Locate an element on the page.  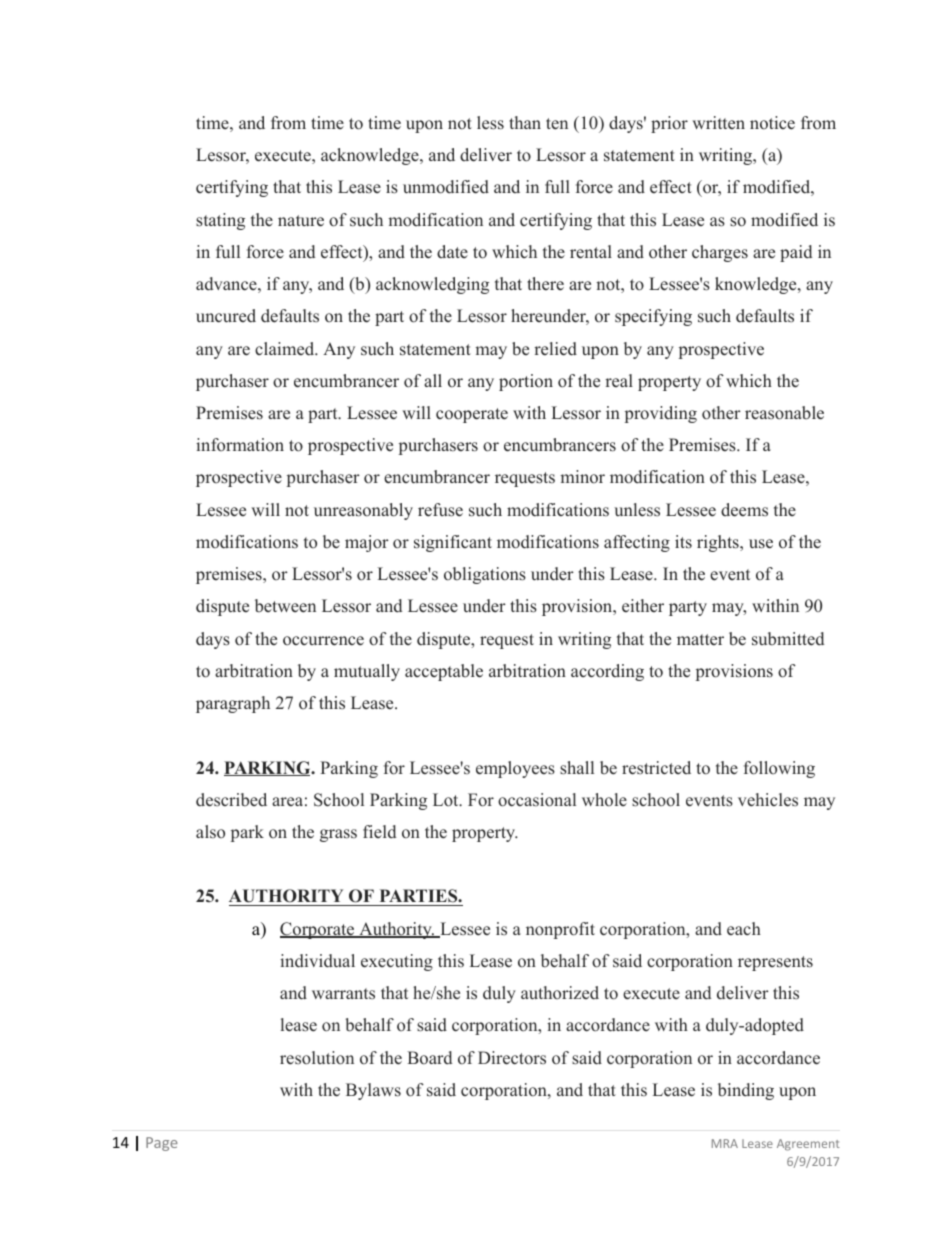
Lot is located at coordinates (447, 800).
